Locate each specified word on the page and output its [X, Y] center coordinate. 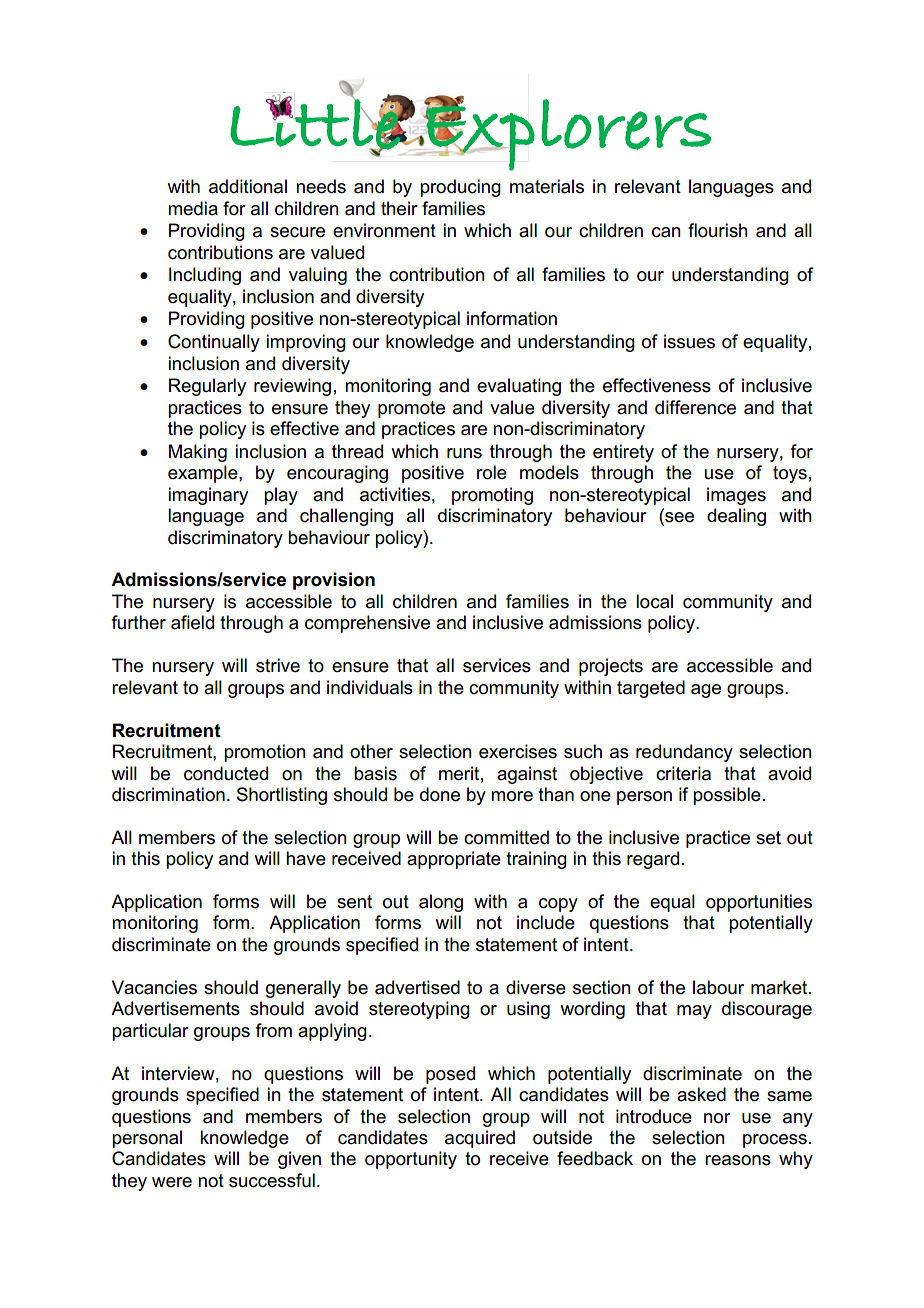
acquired [480, 1139]
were [172, 1182]
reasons [738, 1160]
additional [248, 186]
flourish [718, 230]
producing [460, 188]
